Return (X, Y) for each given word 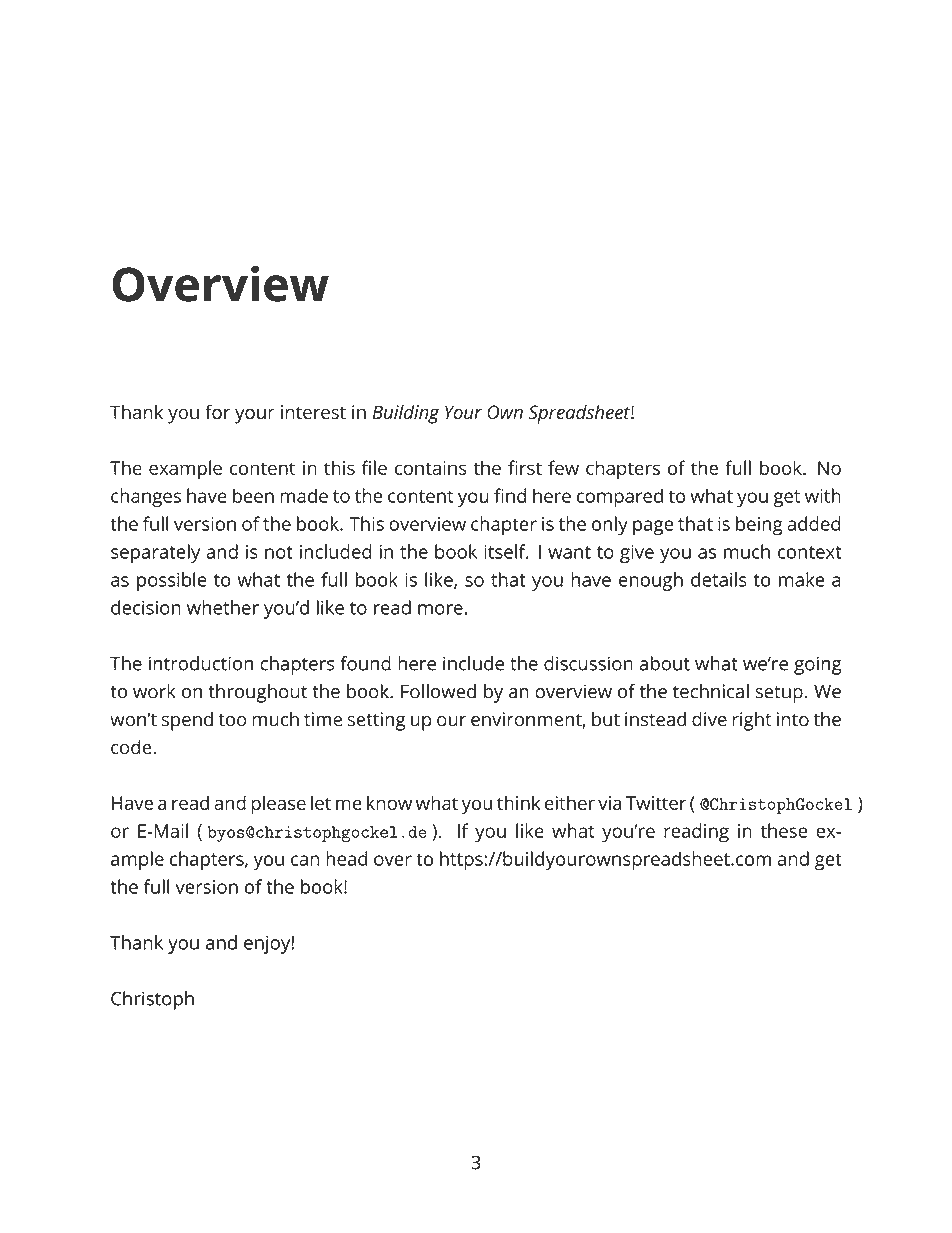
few (563, 467)
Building (406, 414)
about (664, 663)
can (305, 860)
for (217, 411)
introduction (201, 663)
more (440, 609)
